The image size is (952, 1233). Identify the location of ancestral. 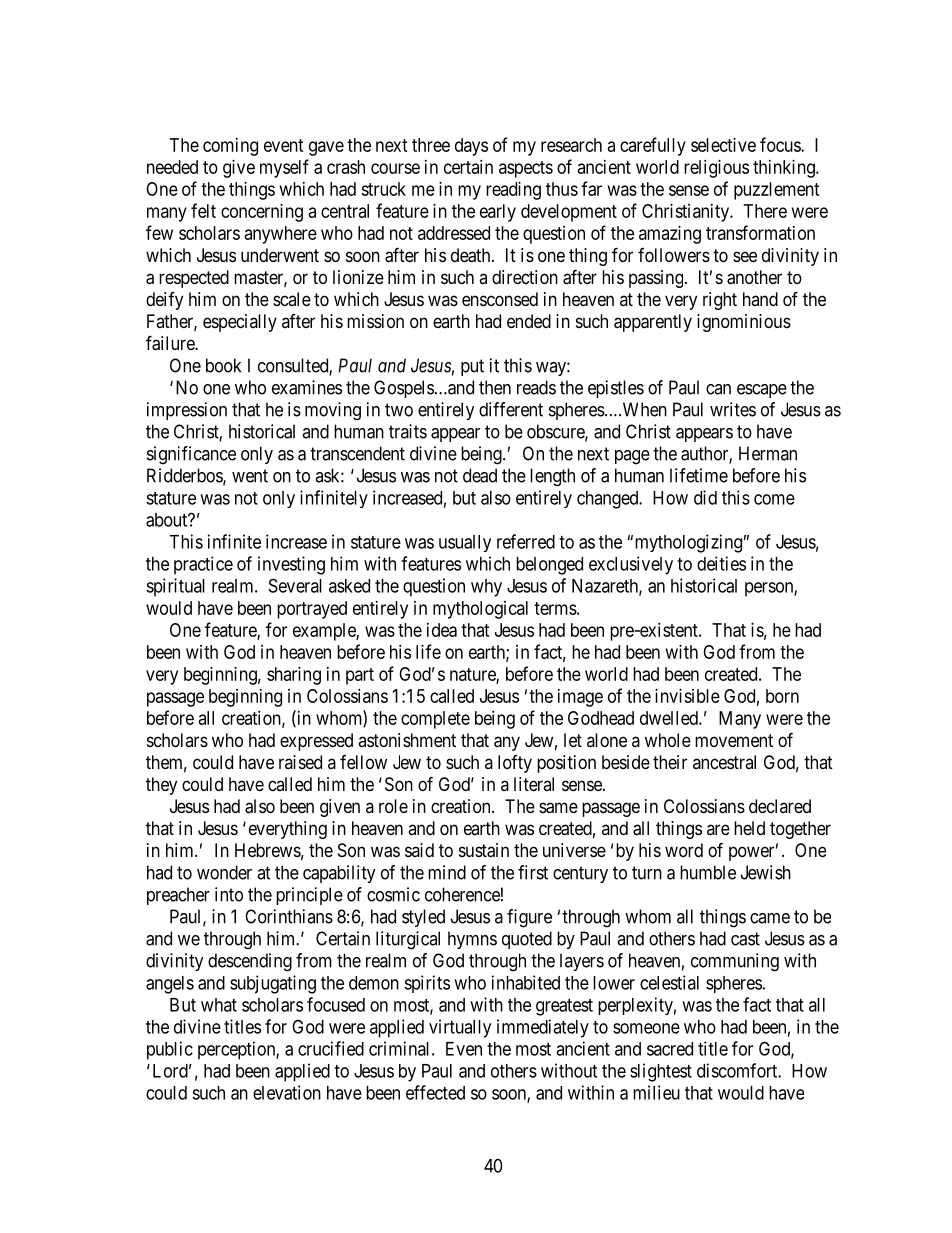
(724, 762).
